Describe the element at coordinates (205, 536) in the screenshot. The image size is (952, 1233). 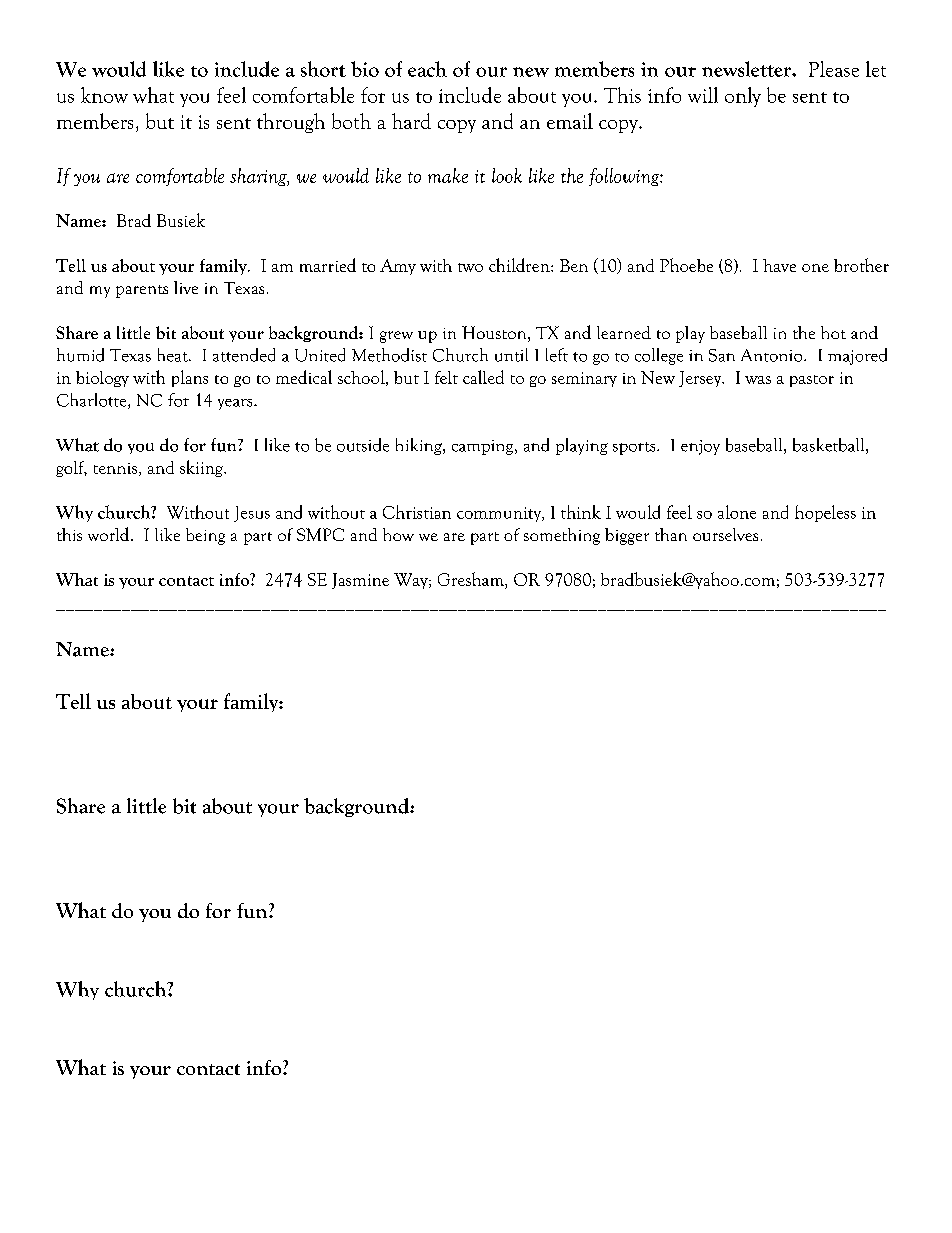
I see `being` at that location.
